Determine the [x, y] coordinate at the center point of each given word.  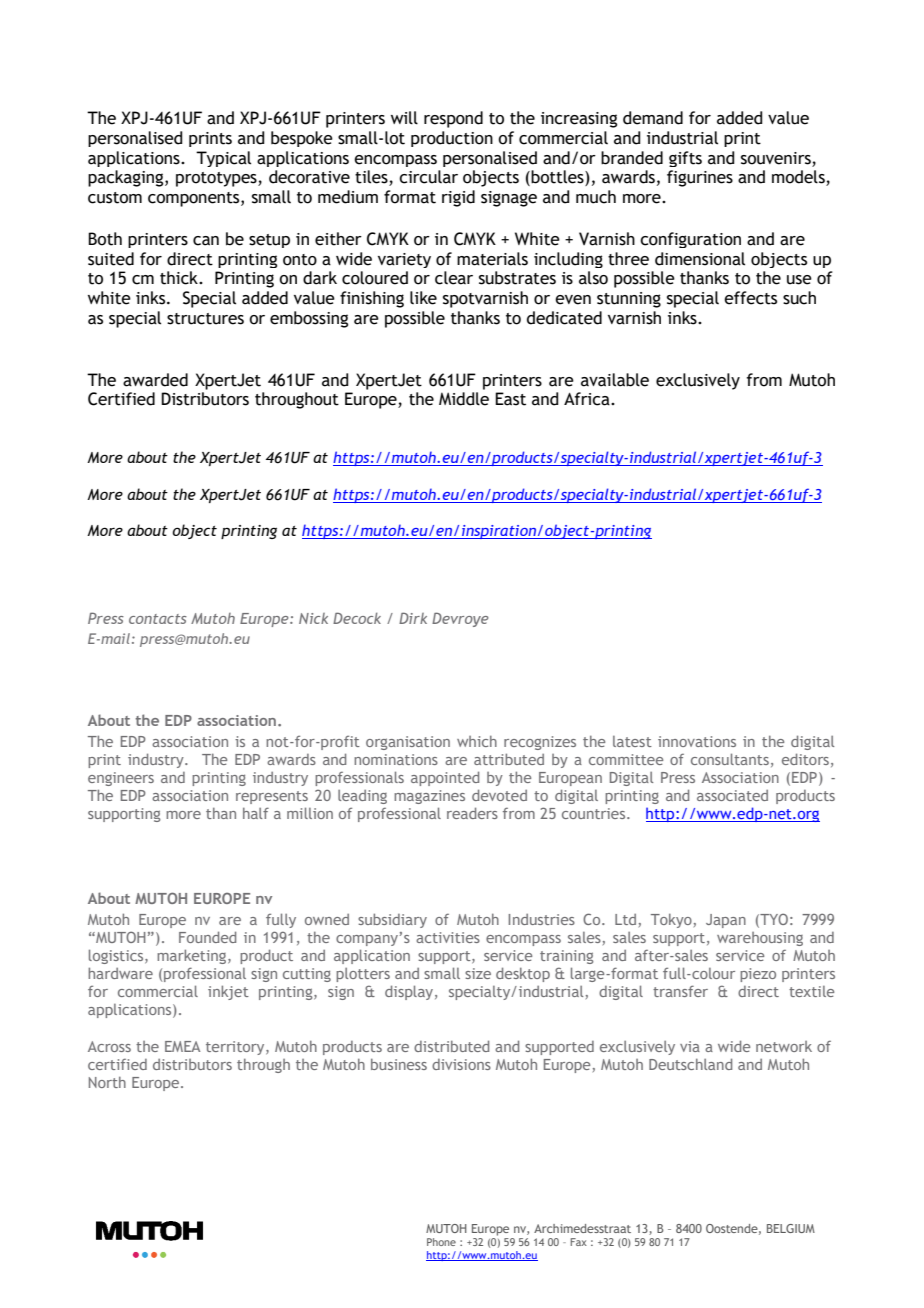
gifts [685, 159]
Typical [223, 159]
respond [453, 119]
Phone [441, 1242]
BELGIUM [791, 1228]
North [107, 1082]
